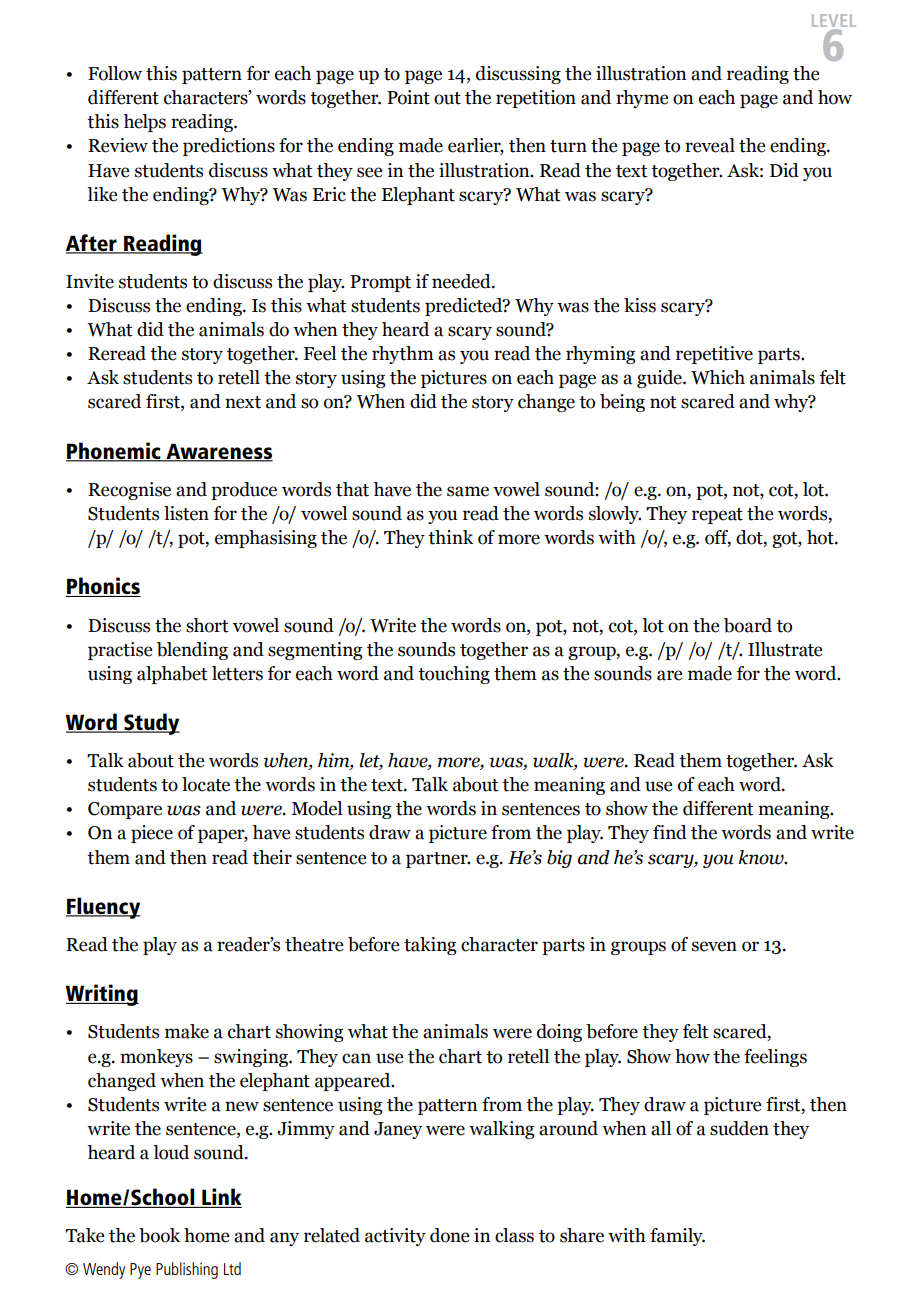 Image resolution: width=924 pixels, height=1308 pixels. I want to click on alphabet, so click(172, 675).
